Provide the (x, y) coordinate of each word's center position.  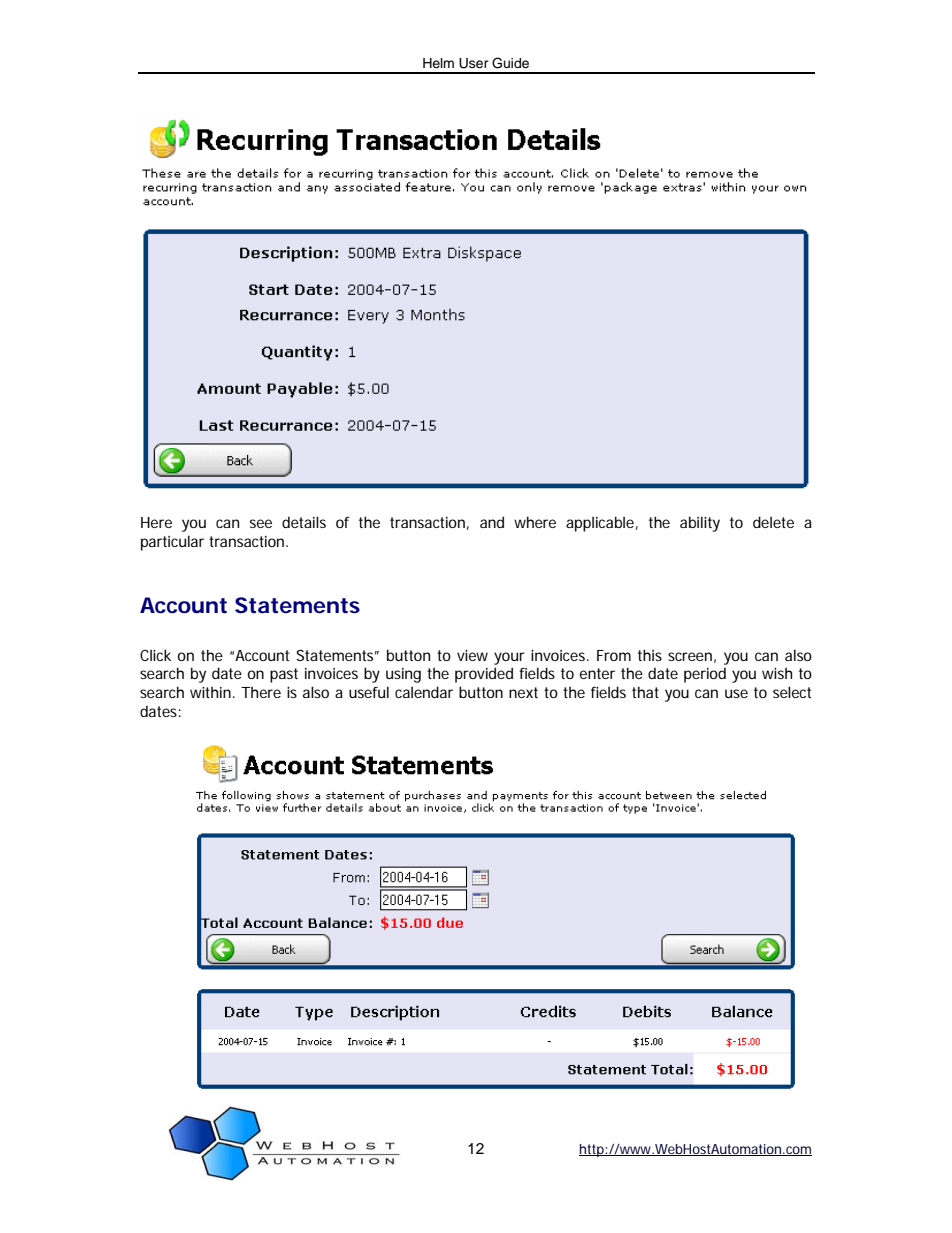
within (210, 692)
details (304, 522)
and (492, 522)
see (261, 523)
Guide (510, 63)
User (474, 63)
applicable (600, 524)
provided (484, 675)
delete (773, 522)
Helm (438, 63)
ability (700, 524)
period (705, 675)
